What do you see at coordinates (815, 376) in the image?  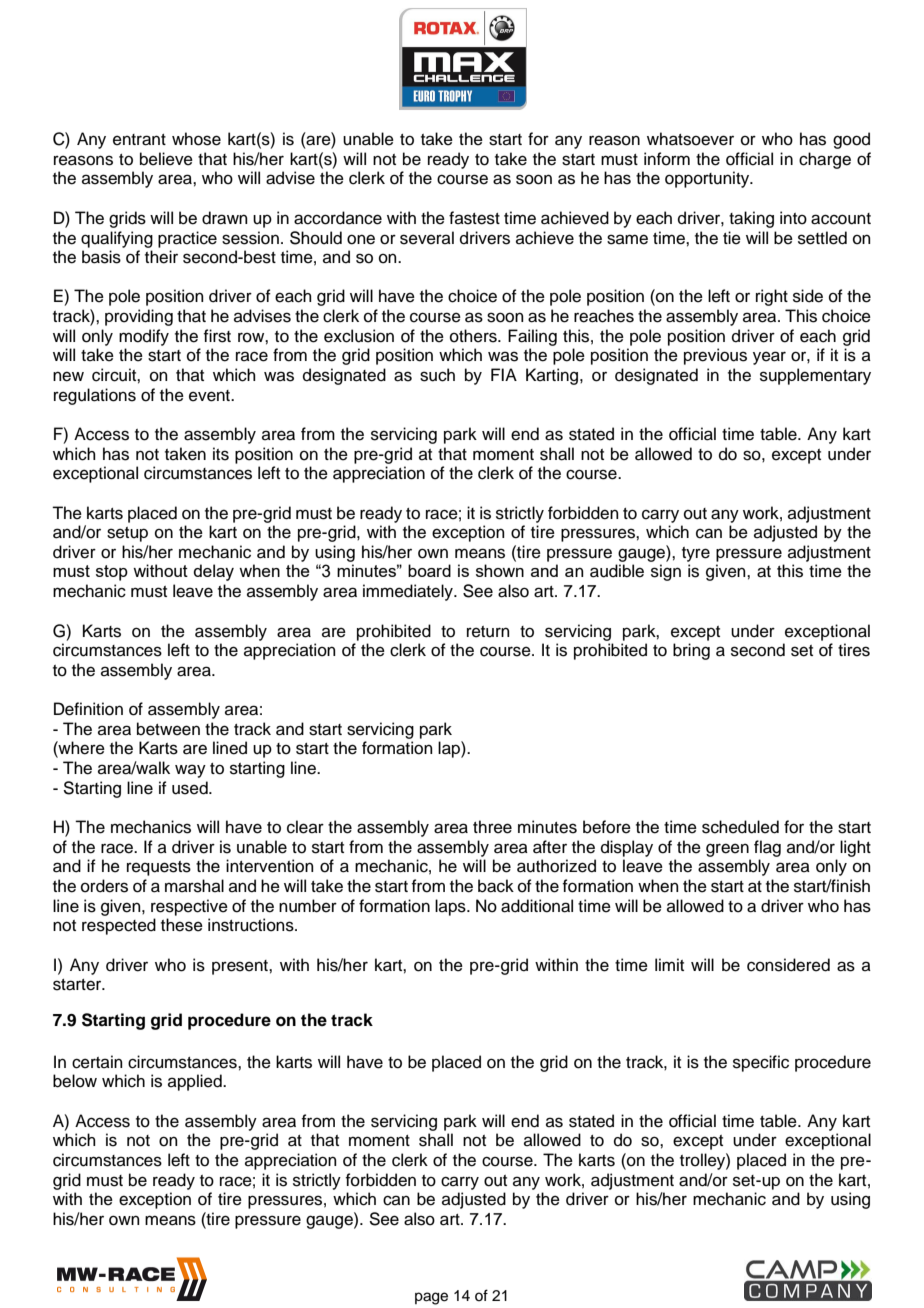 I see `supplementary` at bounding box center [815, 376].
